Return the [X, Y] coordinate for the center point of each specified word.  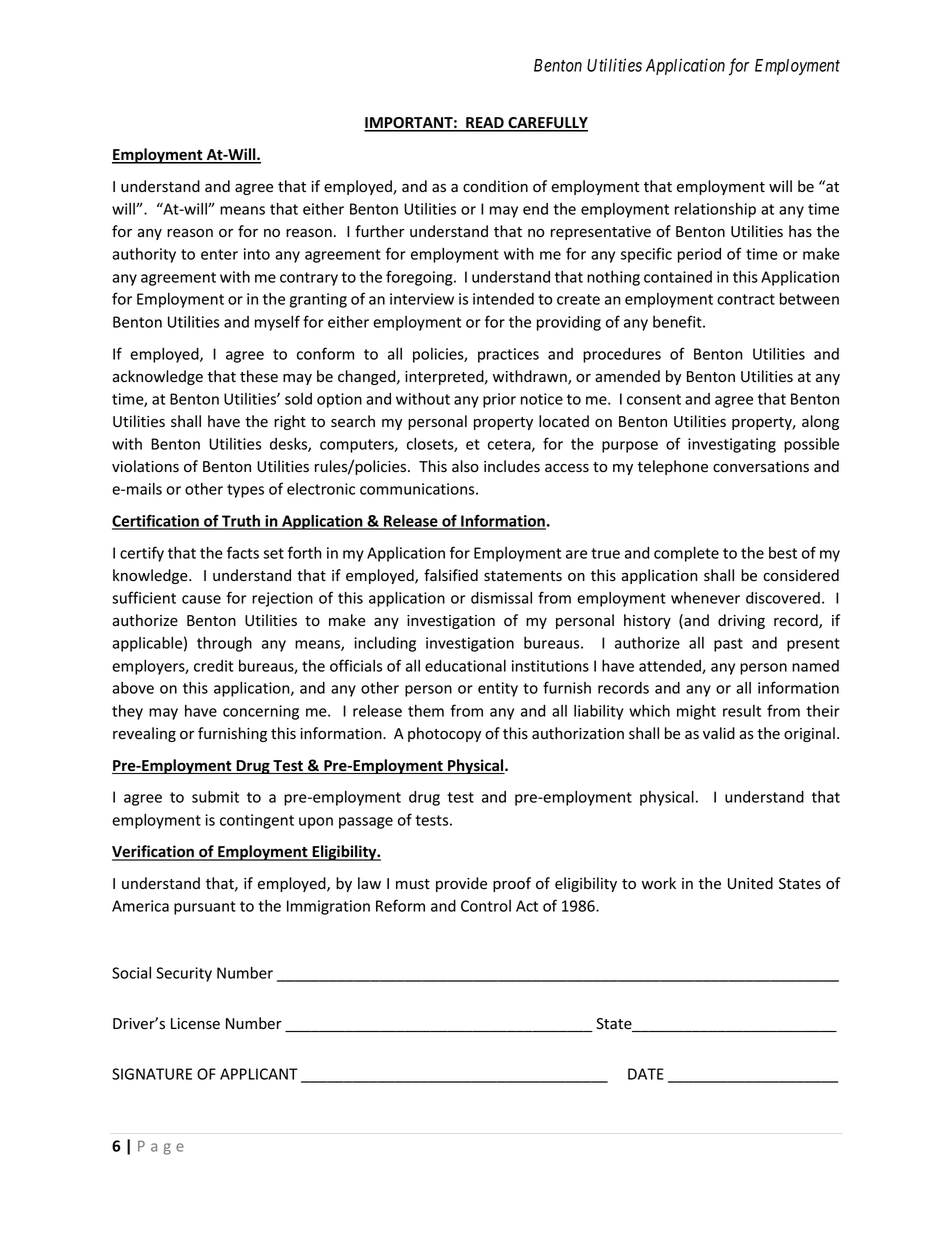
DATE [646, 1074]
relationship [715, 210]
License [195, 1024]
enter [219, 254]
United [750, 883]
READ [485, 124]
